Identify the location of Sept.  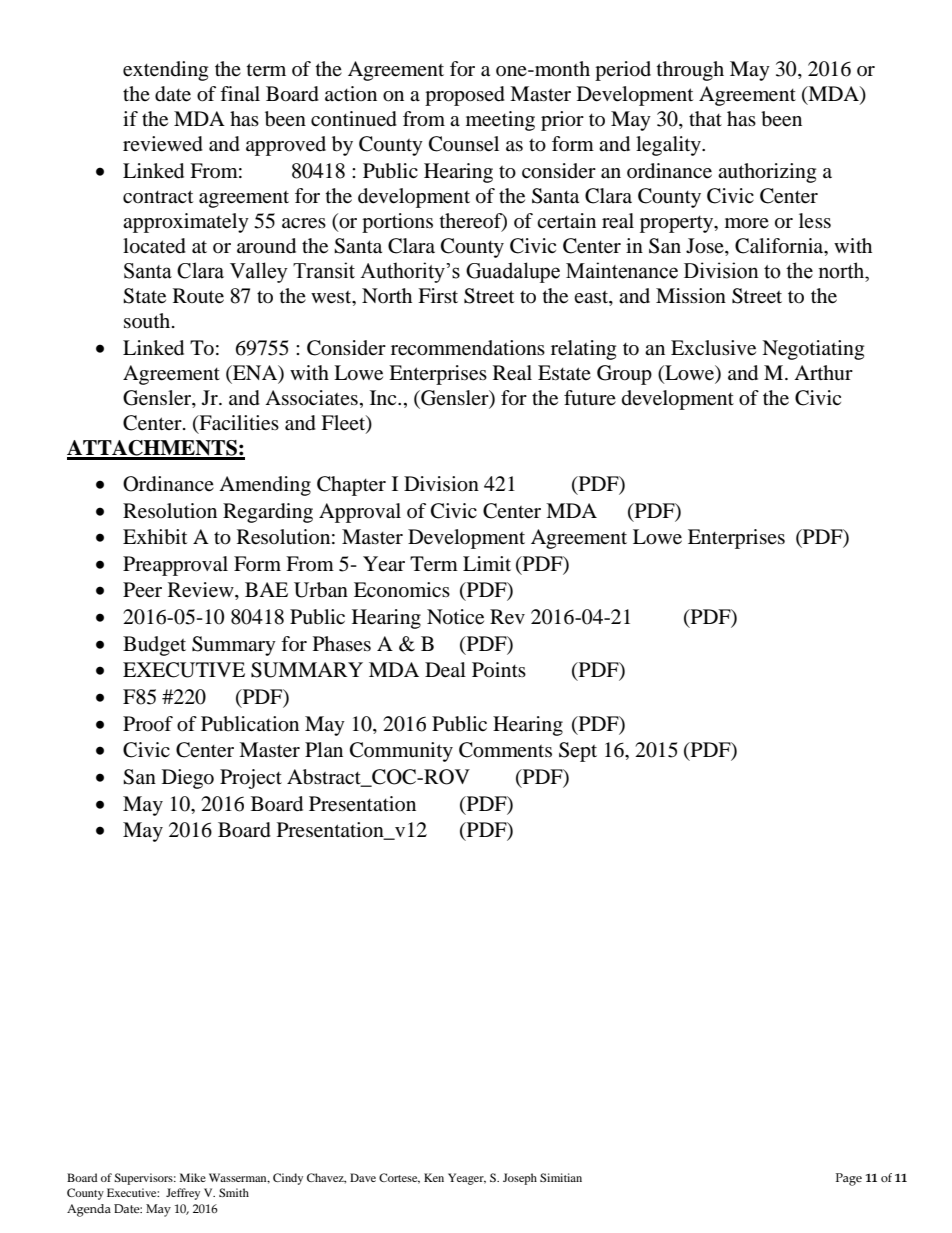
(578, 752).
